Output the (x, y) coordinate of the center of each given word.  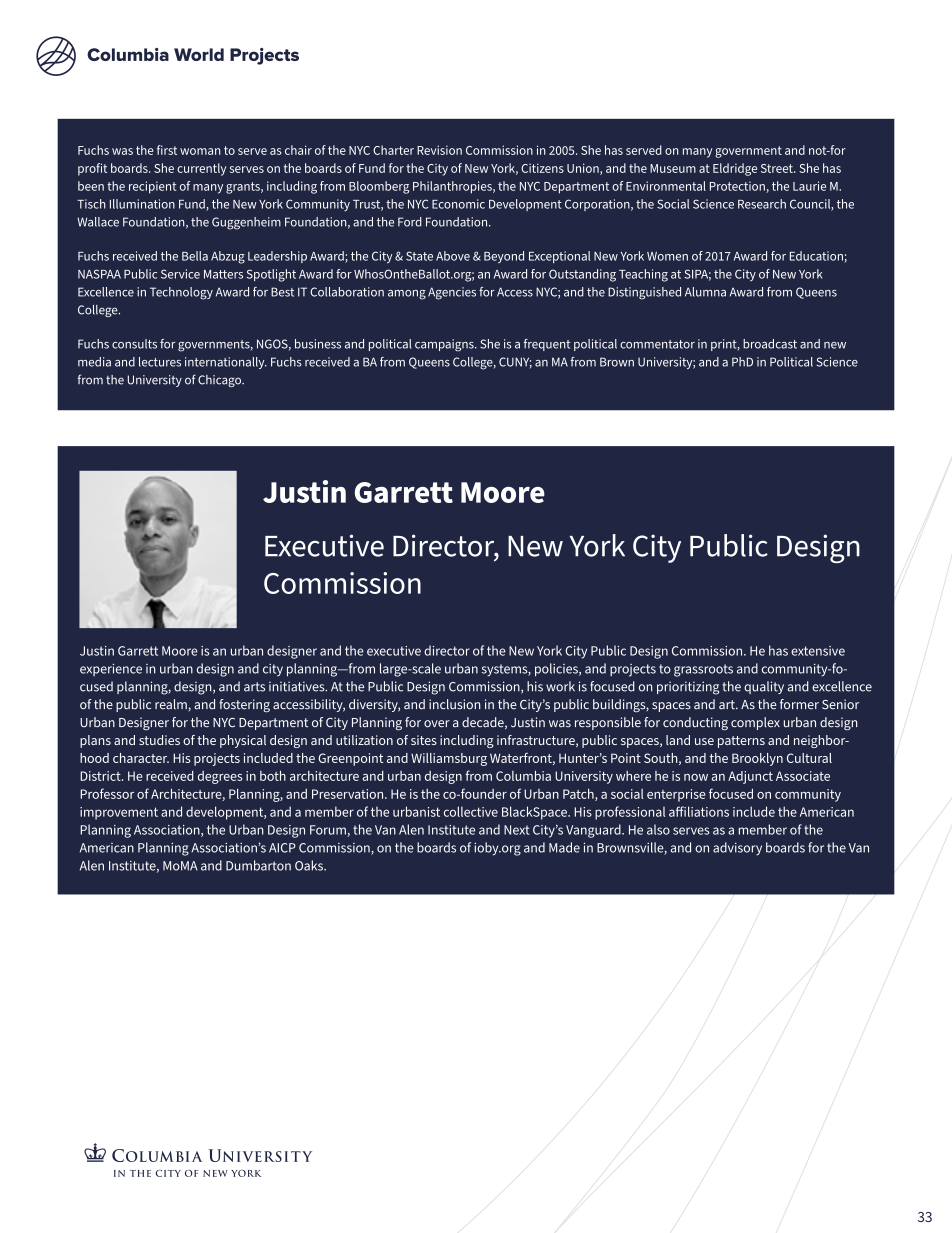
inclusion (455, 704)
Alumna (705, 292)
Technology (181, 293)
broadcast (770, 344)
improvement (119, 813)
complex (755, 723)
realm (171, 704)
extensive (818, 651)
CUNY (515, 362)
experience (111, 669)
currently (201, 169)
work (560, 686)
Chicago (221, 381)
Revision (439, 150)
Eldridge (735, 169)
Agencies (452, 293)
